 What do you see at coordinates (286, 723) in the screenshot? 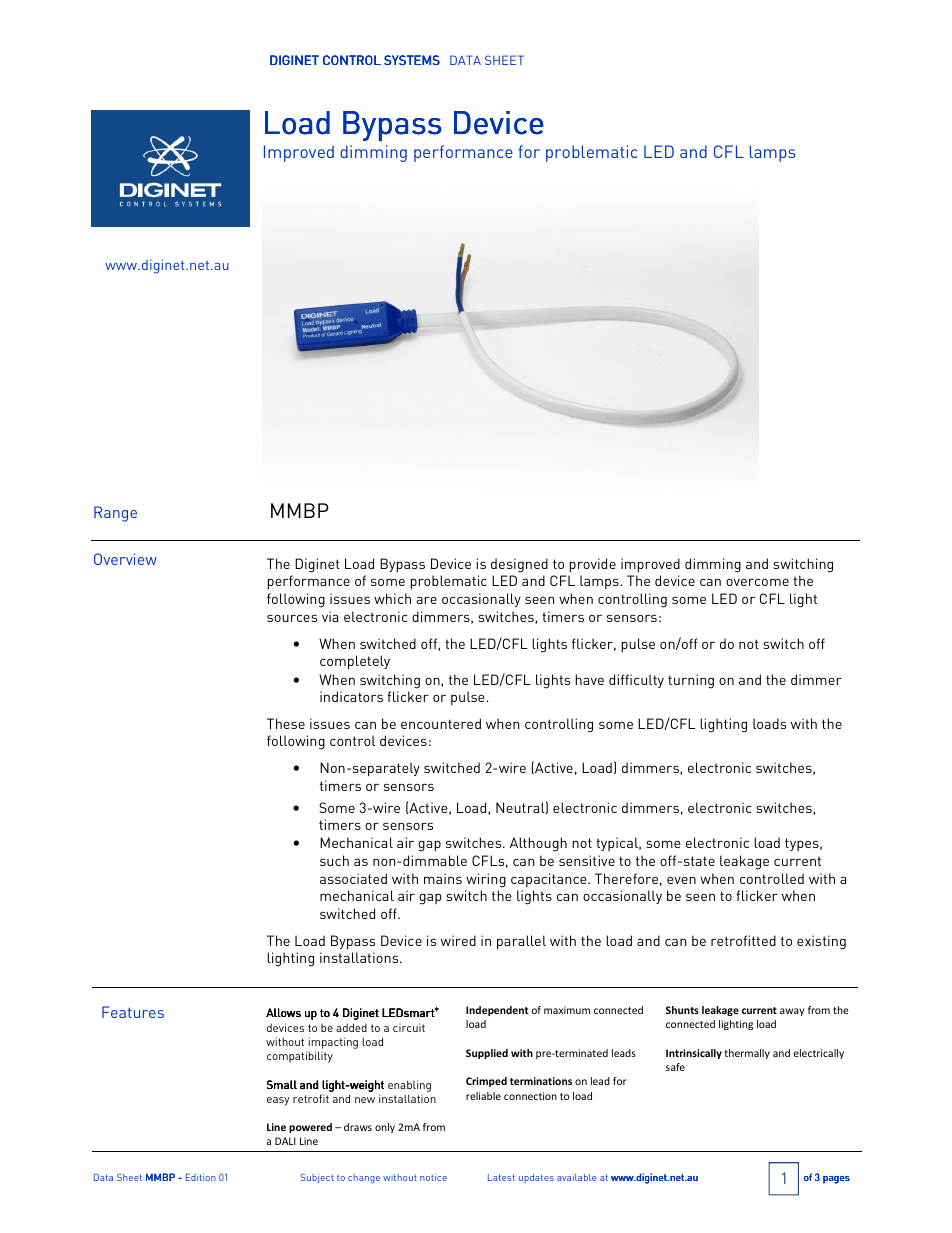
I see `These` at bounding box center [286, 723].
